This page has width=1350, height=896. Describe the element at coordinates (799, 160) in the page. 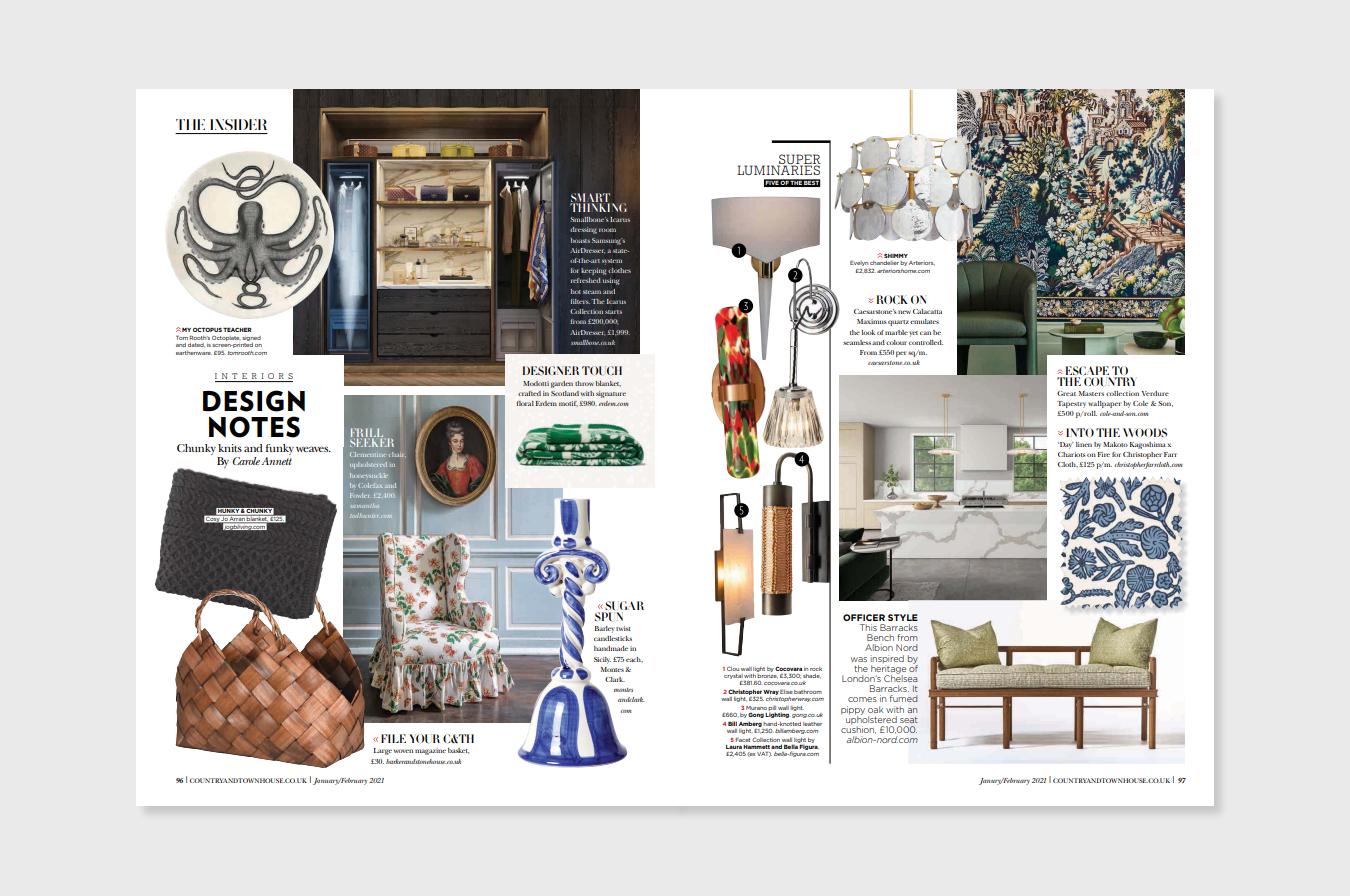

I see `SUPER` at that location.
